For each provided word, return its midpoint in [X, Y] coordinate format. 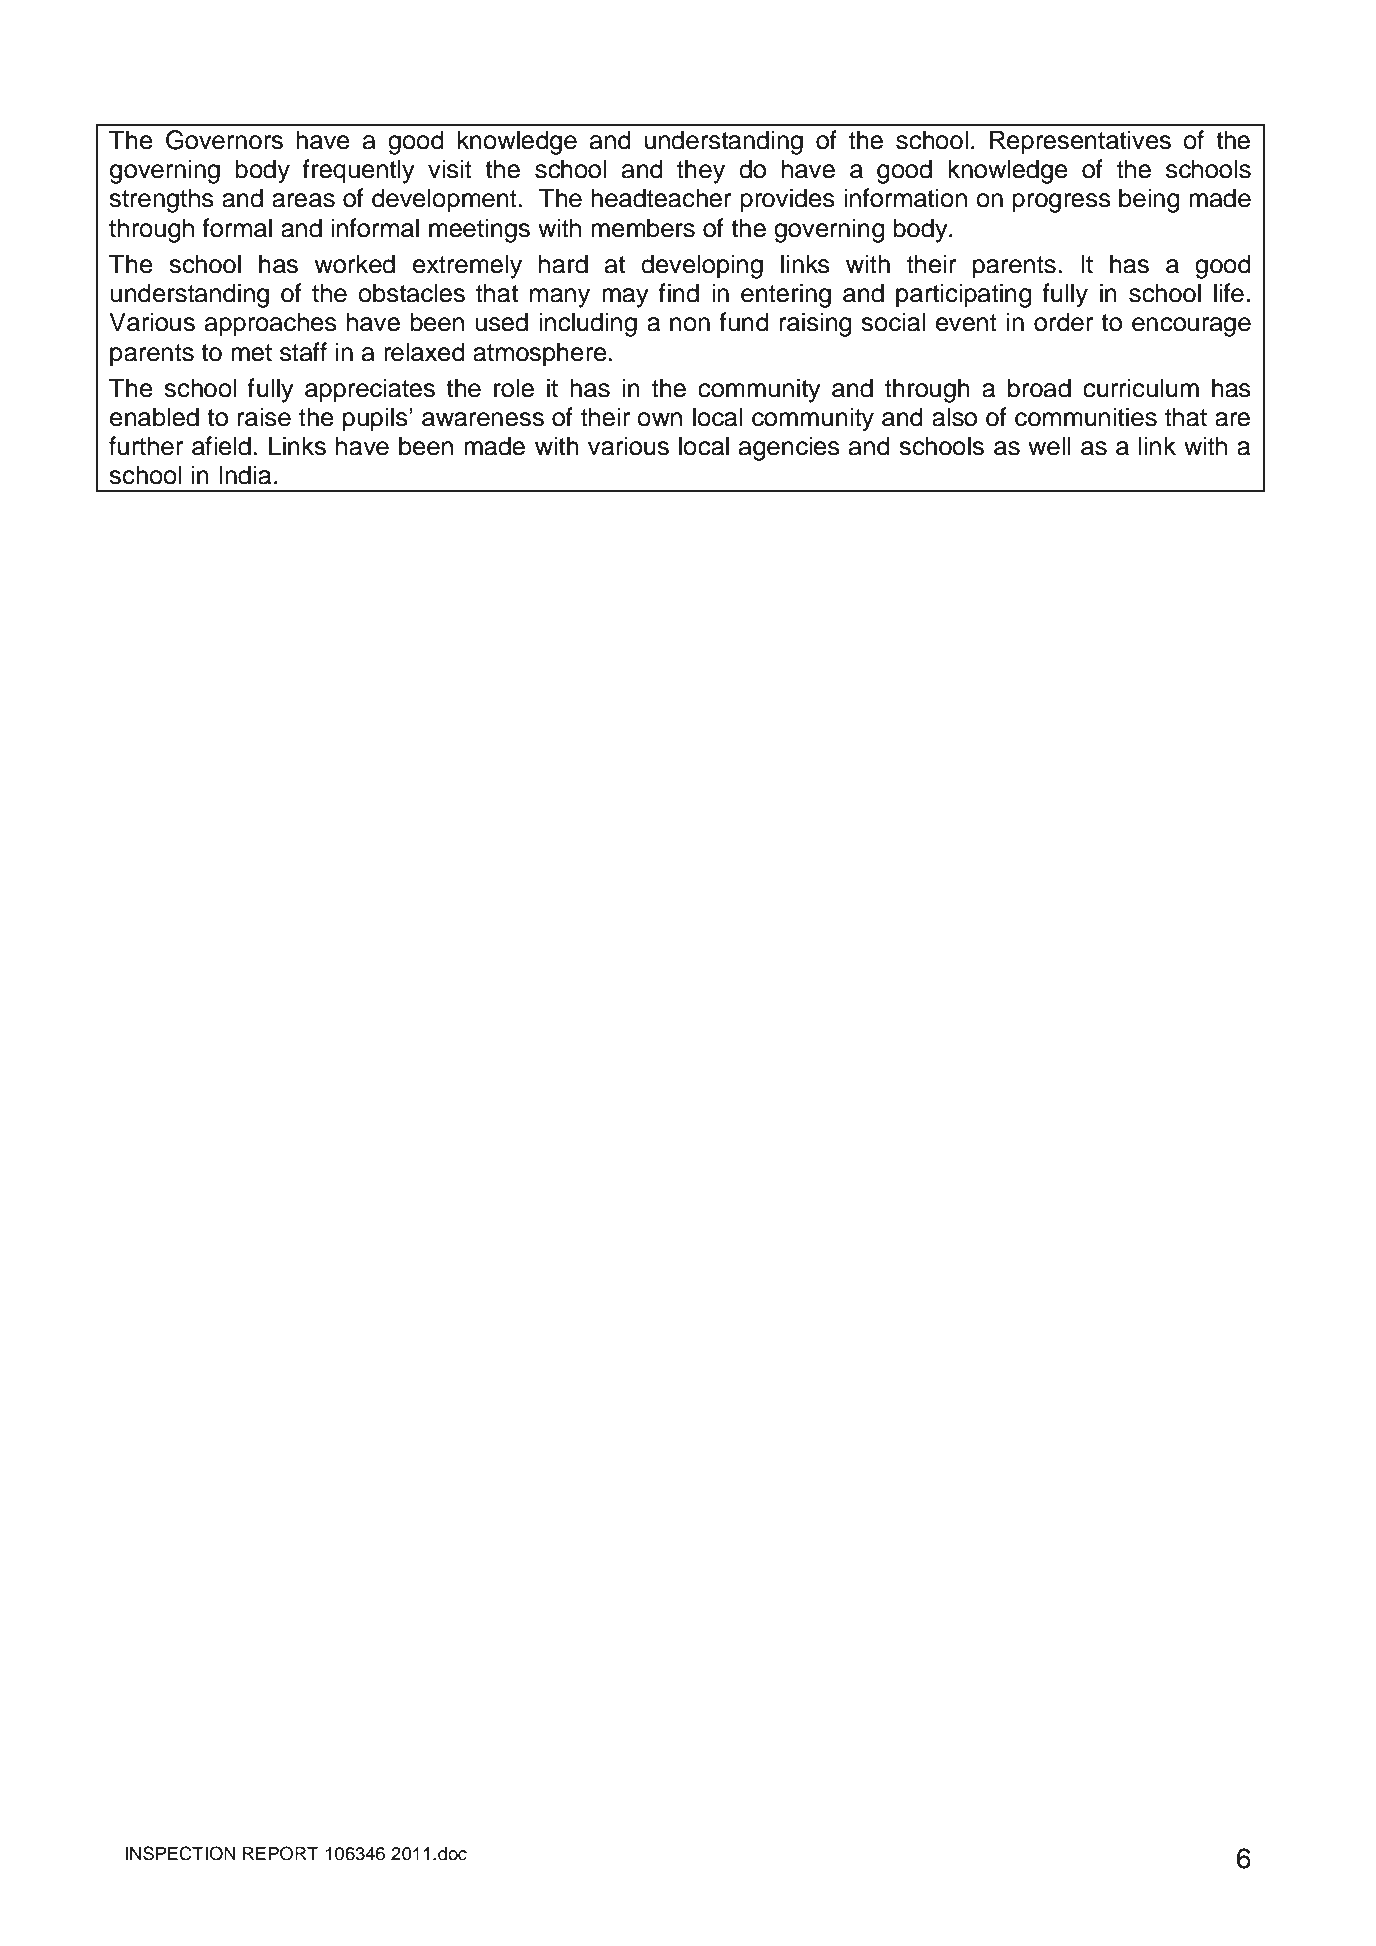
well [1049, 446]
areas [303, 200]
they [701, 171]
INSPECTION [180, 1853]
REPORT [281, 1853]
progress [1061, 203]
